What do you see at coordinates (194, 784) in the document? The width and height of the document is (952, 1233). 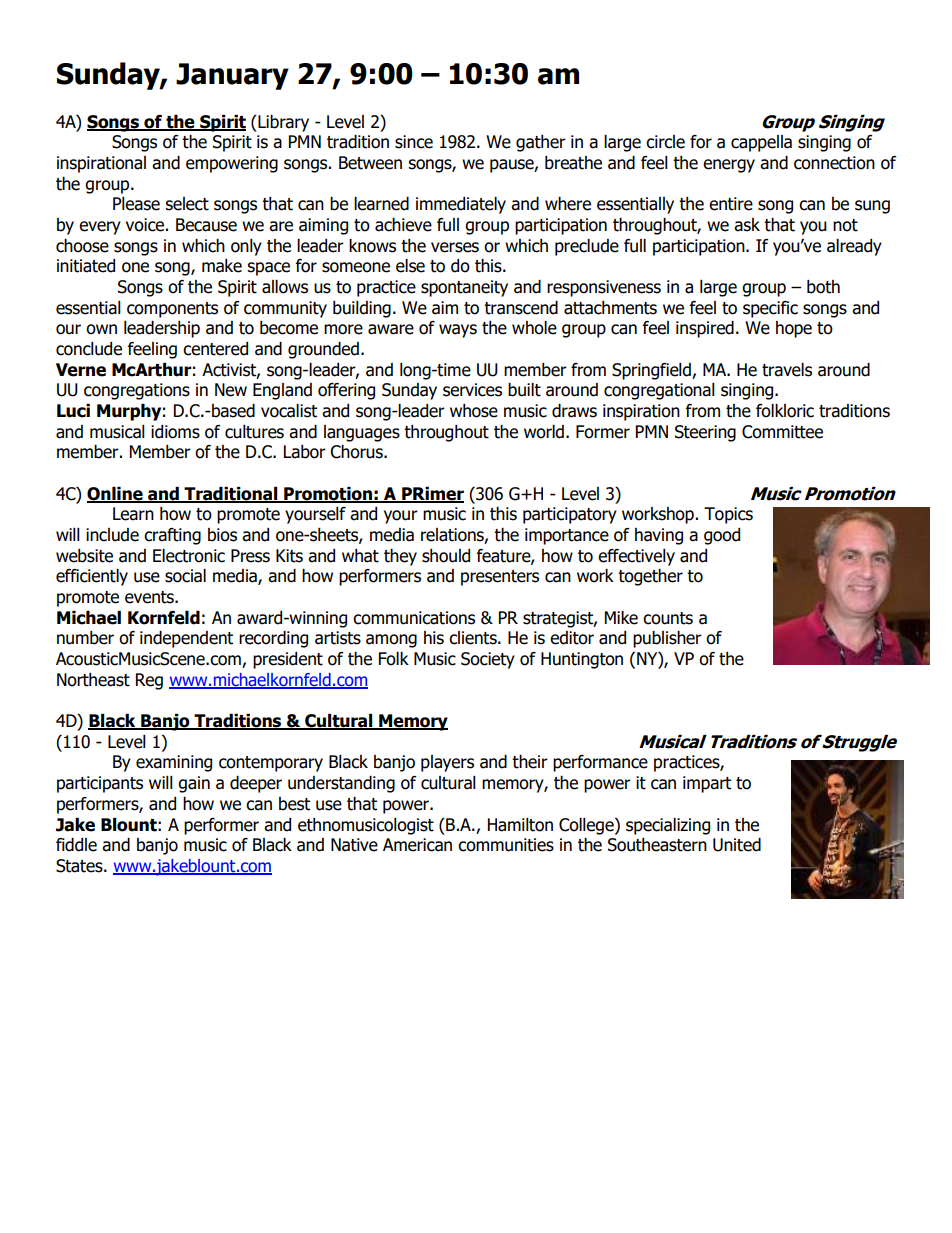 I see `gain` at bounding box center [194, 784].
